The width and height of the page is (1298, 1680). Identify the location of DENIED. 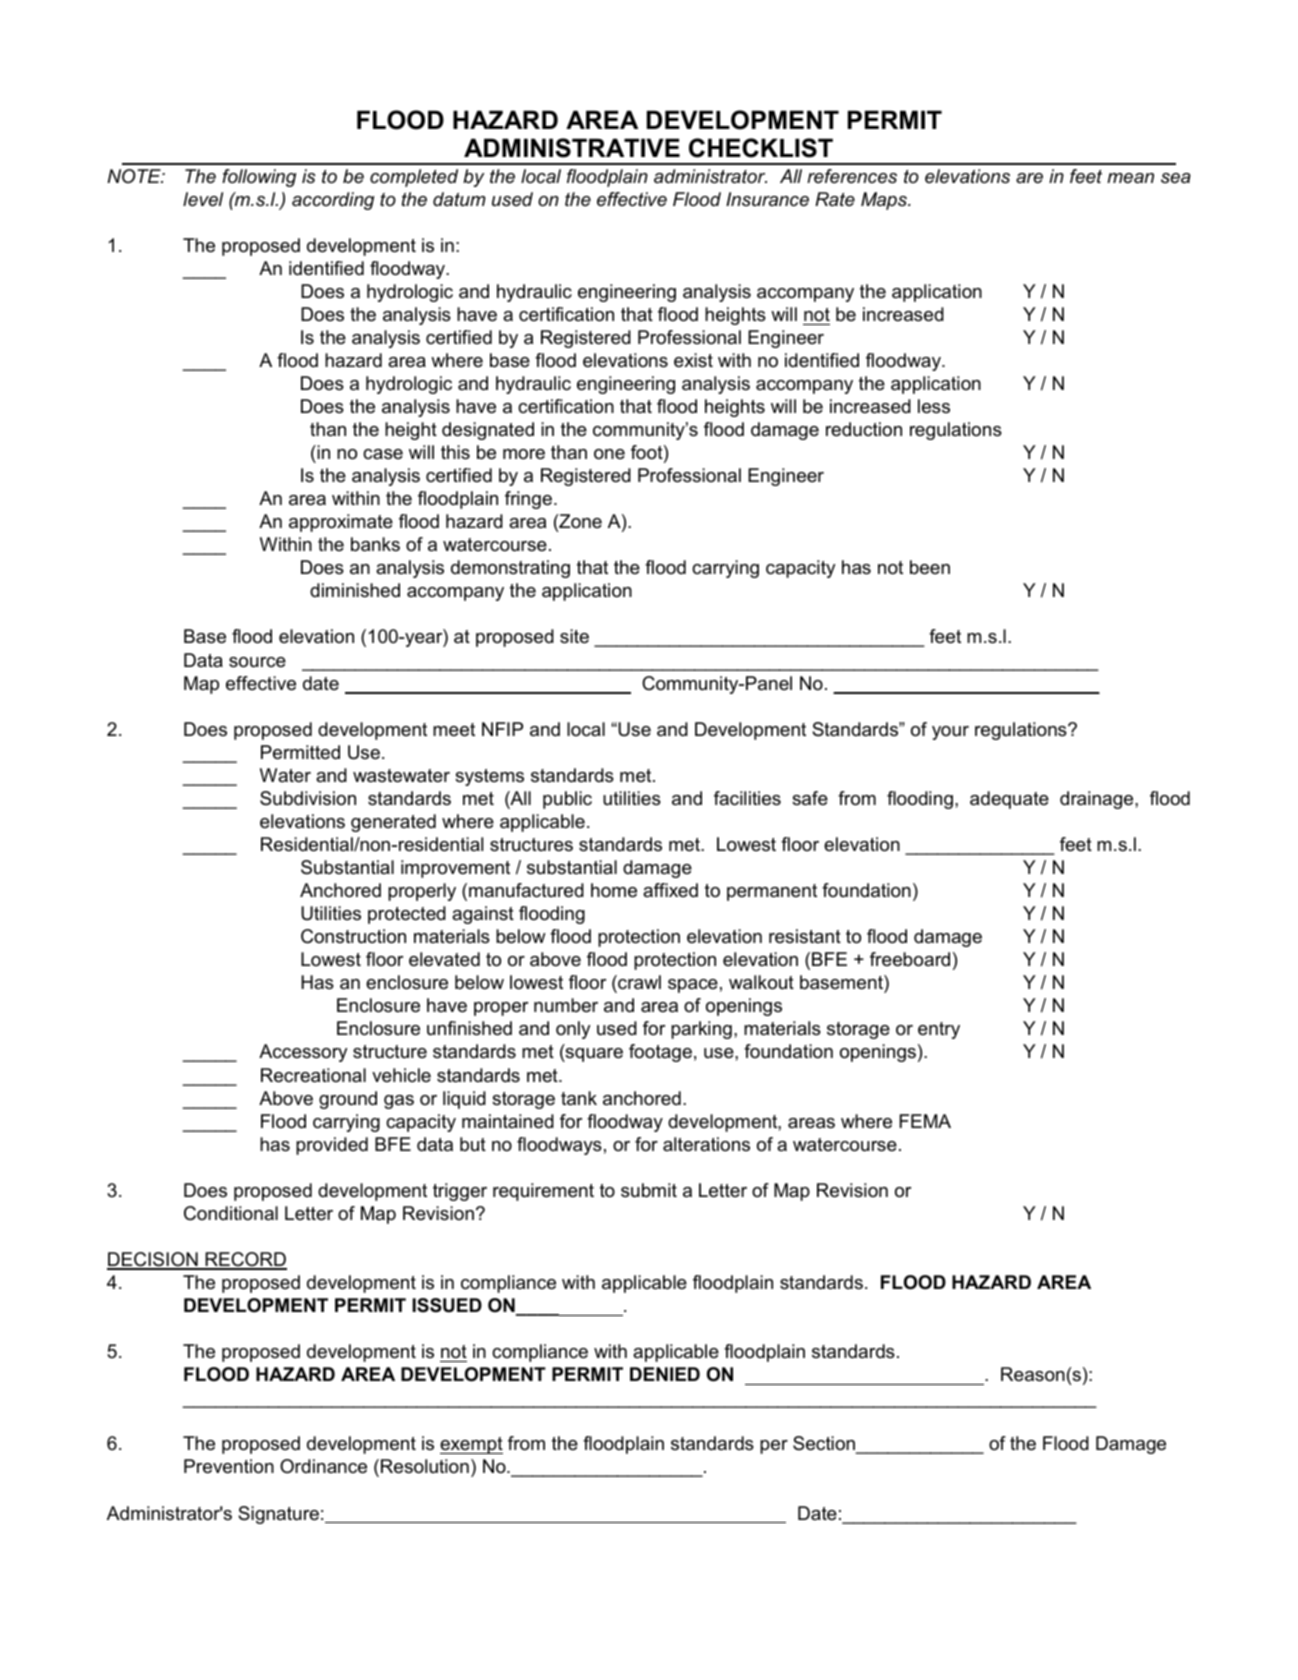
(665, 1374).
